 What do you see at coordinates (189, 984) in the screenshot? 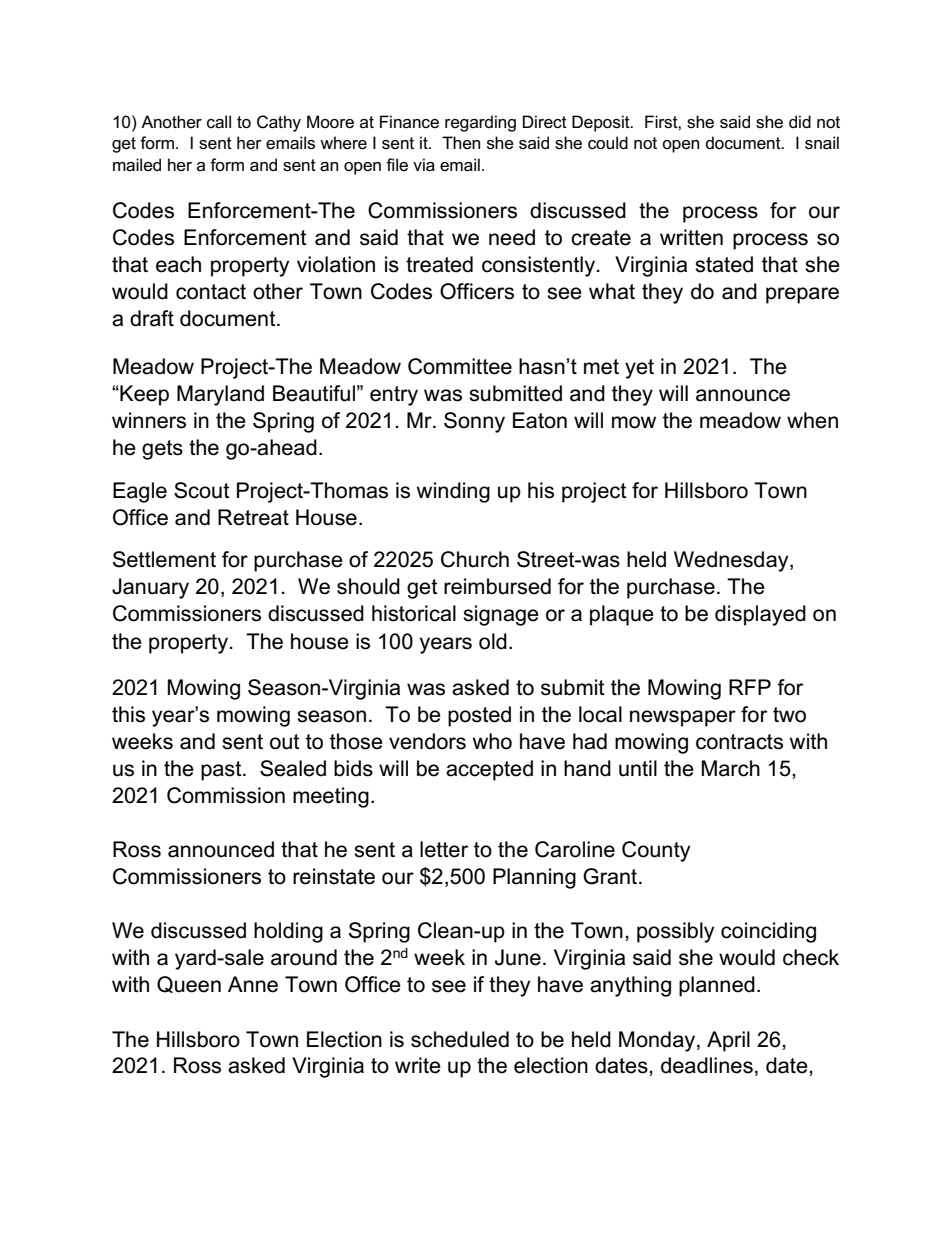
I see `Queen` at bounding box center [189, 984].
